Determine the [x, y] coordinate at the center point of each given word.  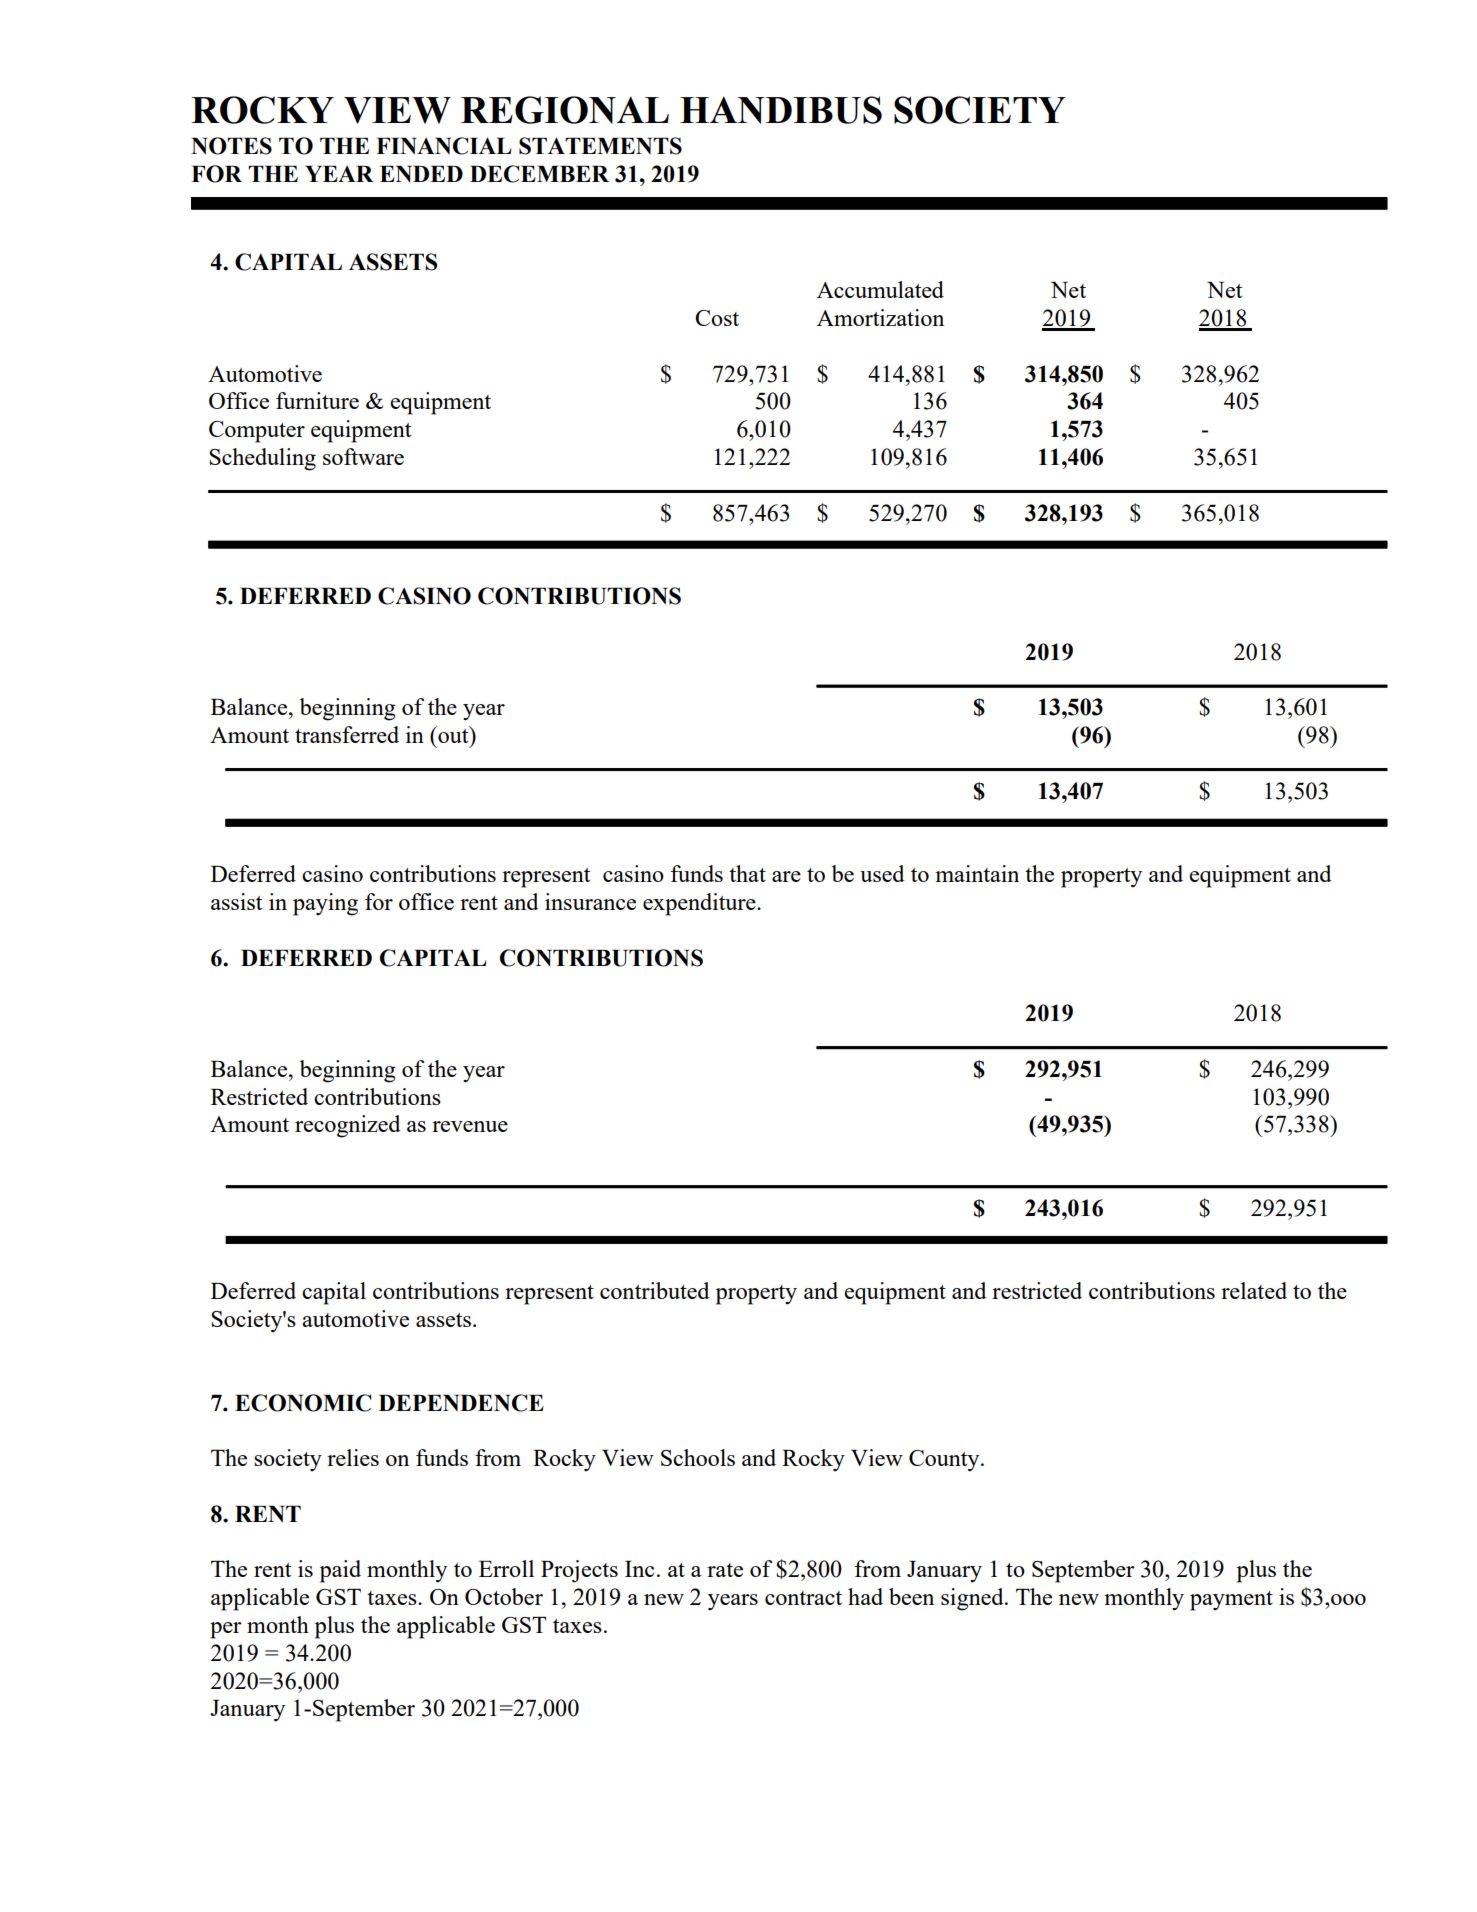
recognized [348, 1126]
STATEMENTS [600, 146]
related [1254, 1290]
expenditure [700, 904]
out [453, 734]
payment [1231, 1601]
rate [725, 1570]
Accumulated [880, 289]
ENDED [421, 174]
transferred [347, 734]
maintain [977, 873]
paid [340, 1571]
